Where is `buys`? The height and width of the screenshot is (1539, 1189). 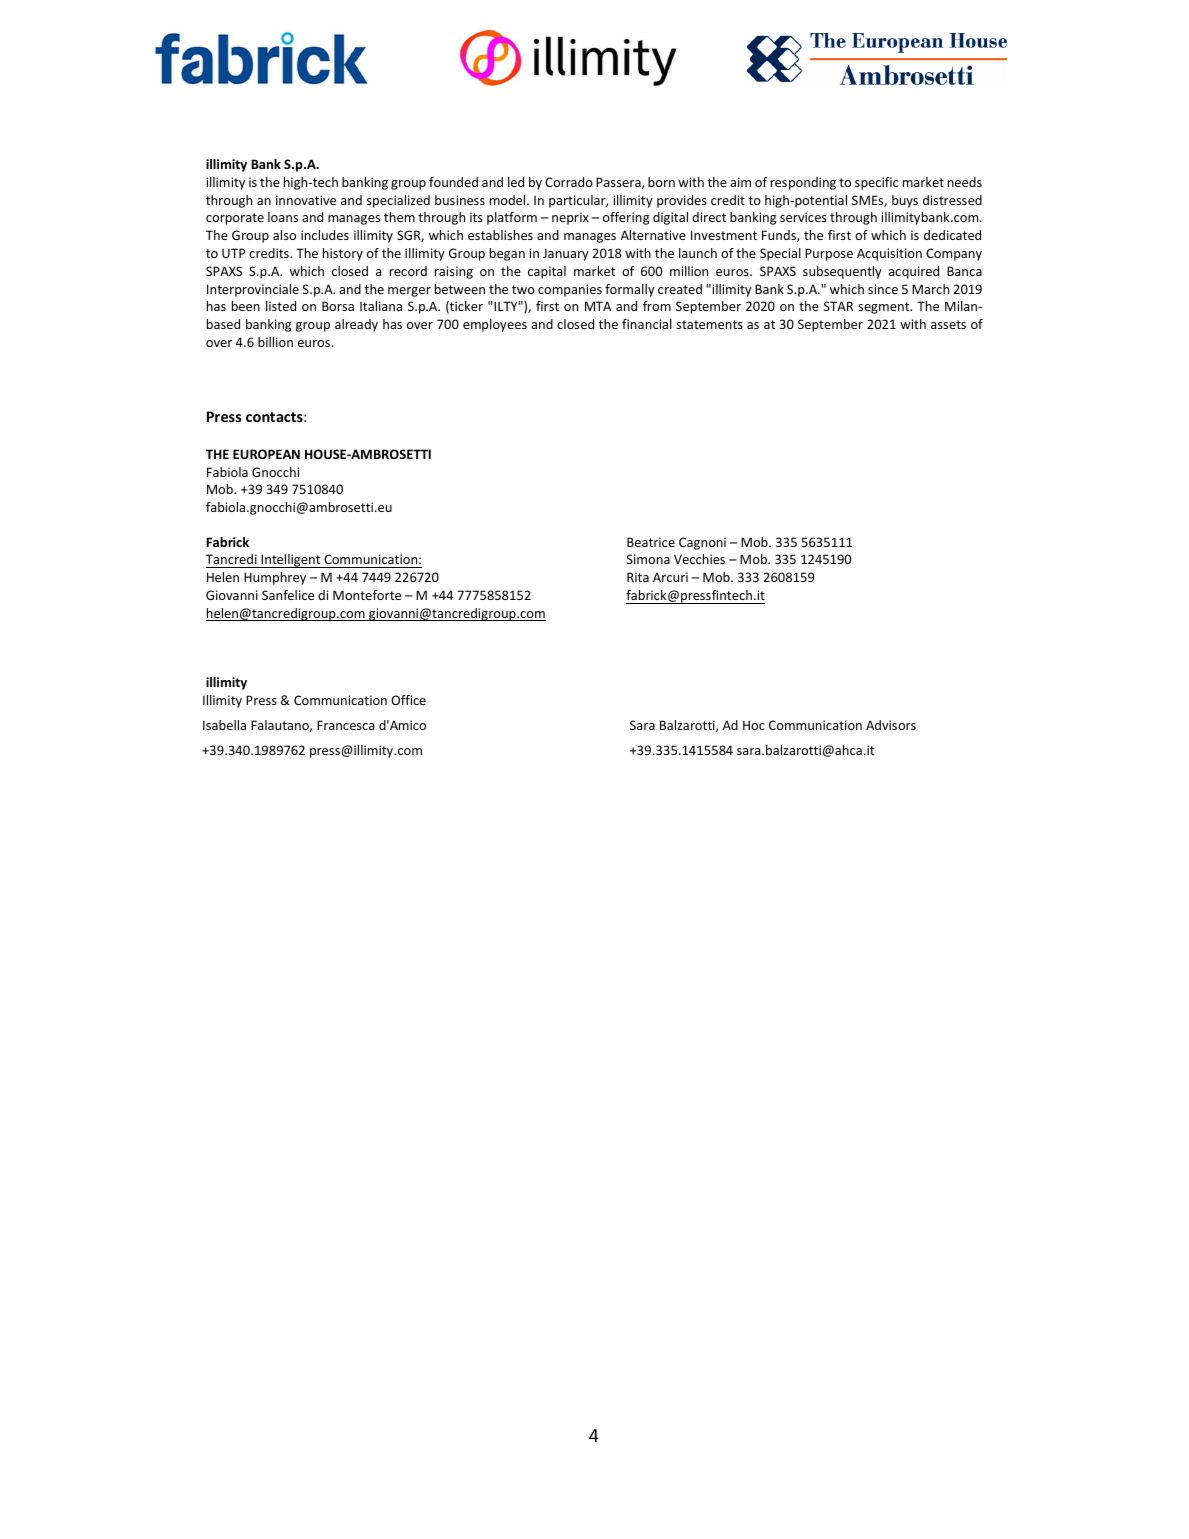 buys is located at coordinates (905, 201).
